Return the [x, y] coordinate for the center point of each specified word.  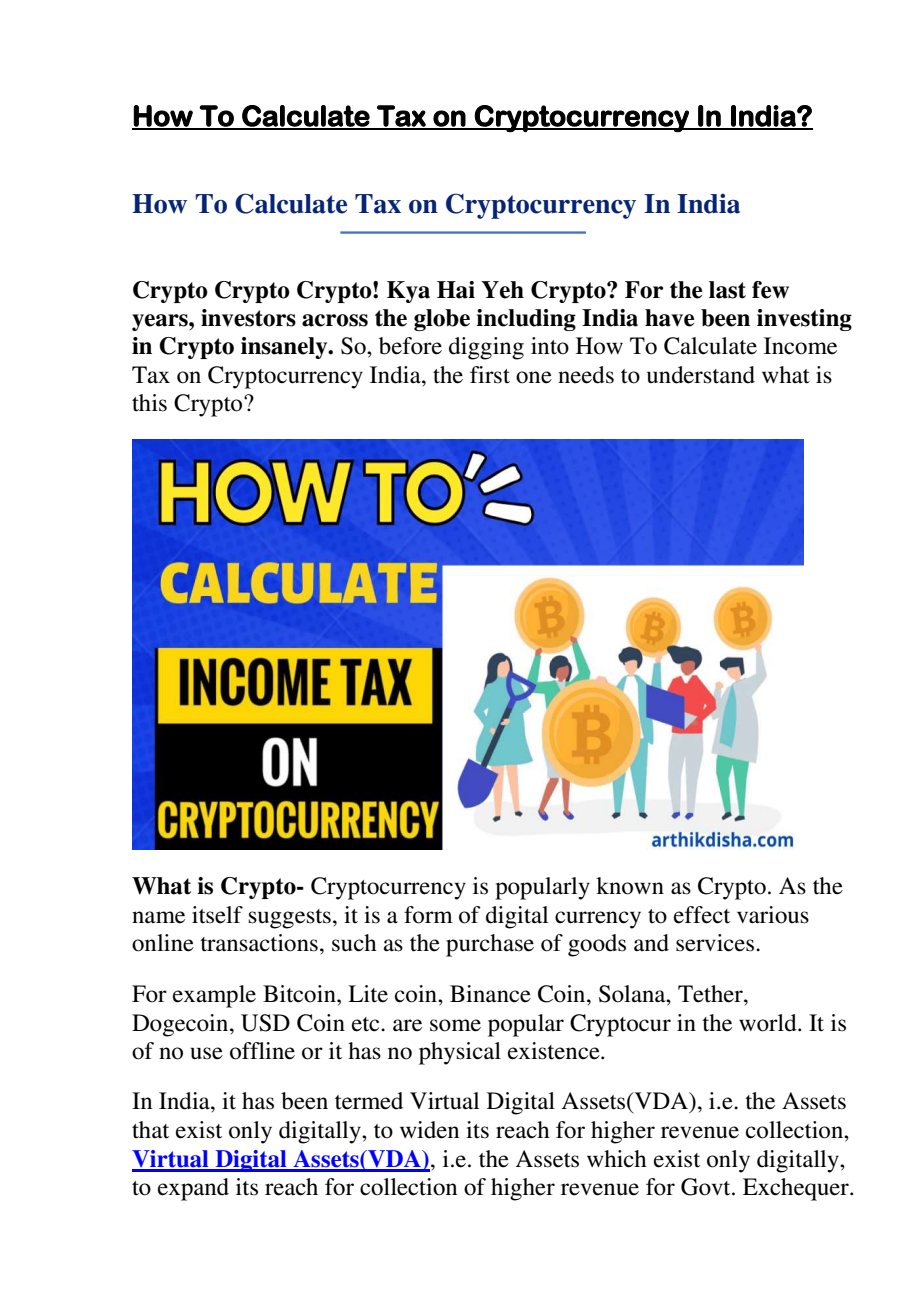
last [727, 290]
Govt [707, 1187]
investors [248, 318]
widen [429, 1130]
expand [193, 1189]
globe [442, 320]
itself [217, 915]
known [630, 886]
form [428, 915]
